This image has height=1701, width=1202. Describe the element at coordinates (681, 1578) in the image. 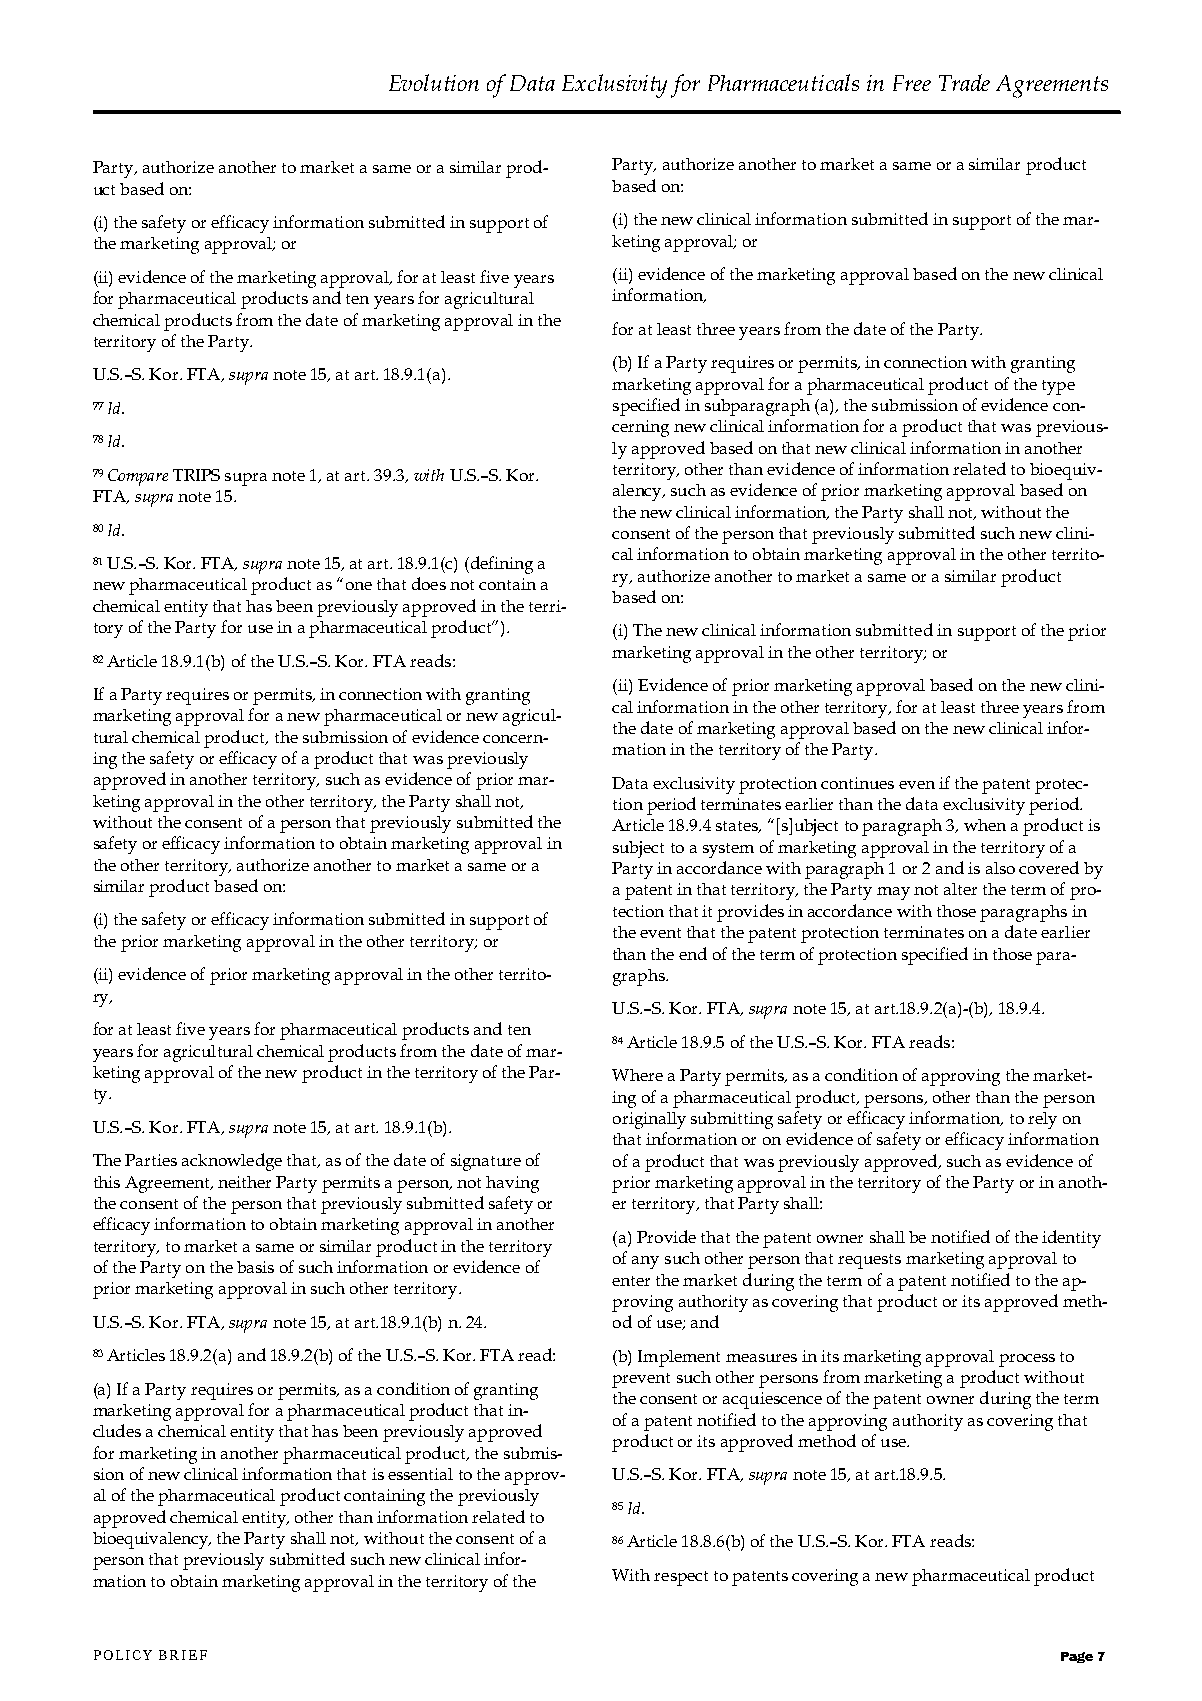

I see `respect` at that location.
